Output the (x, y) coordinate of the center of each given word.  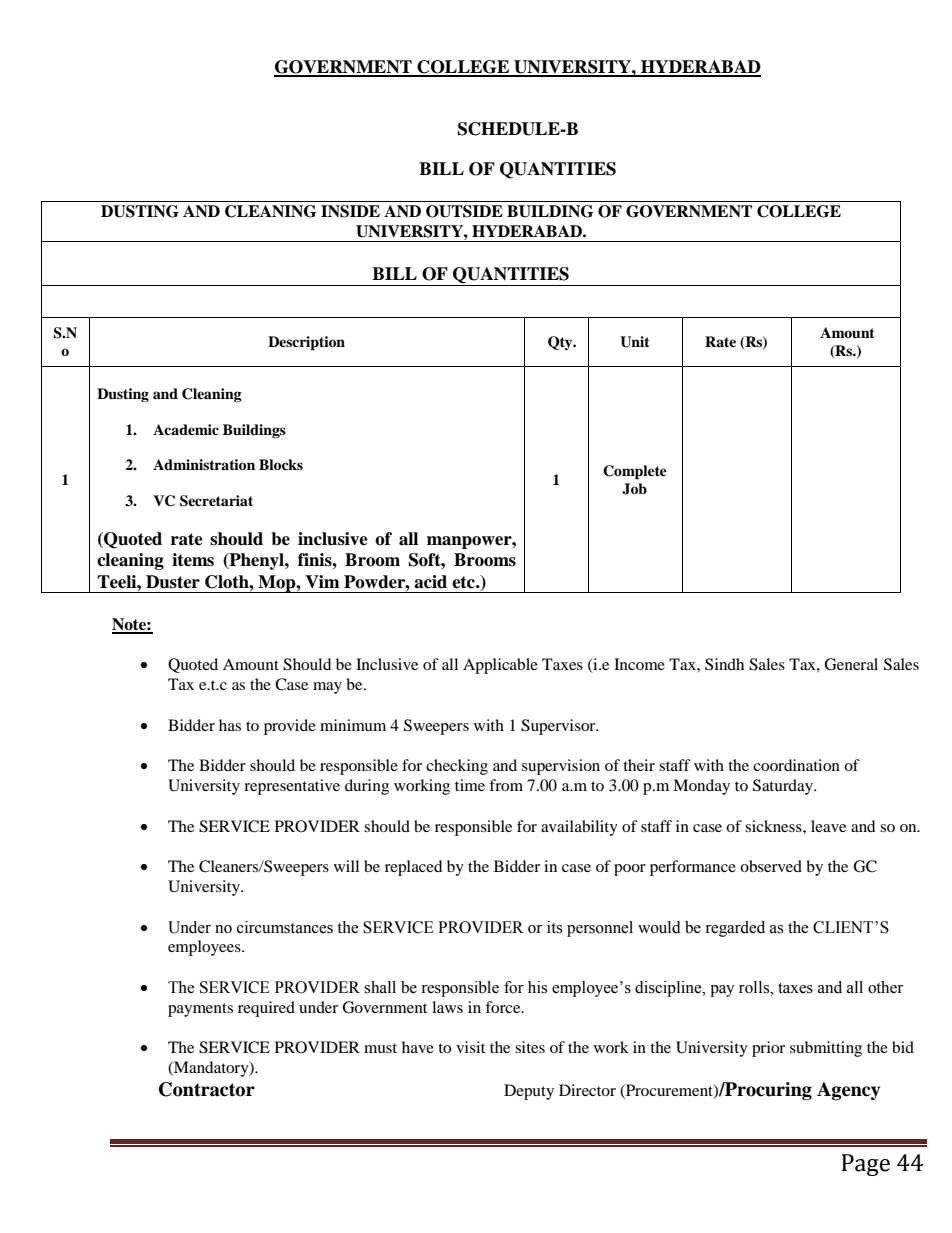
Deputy (529, 1092)
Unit (635, 342)
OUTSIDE (464, 211)
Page (865, 1165)
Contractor (207, 1089)
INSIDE (350, 211)
